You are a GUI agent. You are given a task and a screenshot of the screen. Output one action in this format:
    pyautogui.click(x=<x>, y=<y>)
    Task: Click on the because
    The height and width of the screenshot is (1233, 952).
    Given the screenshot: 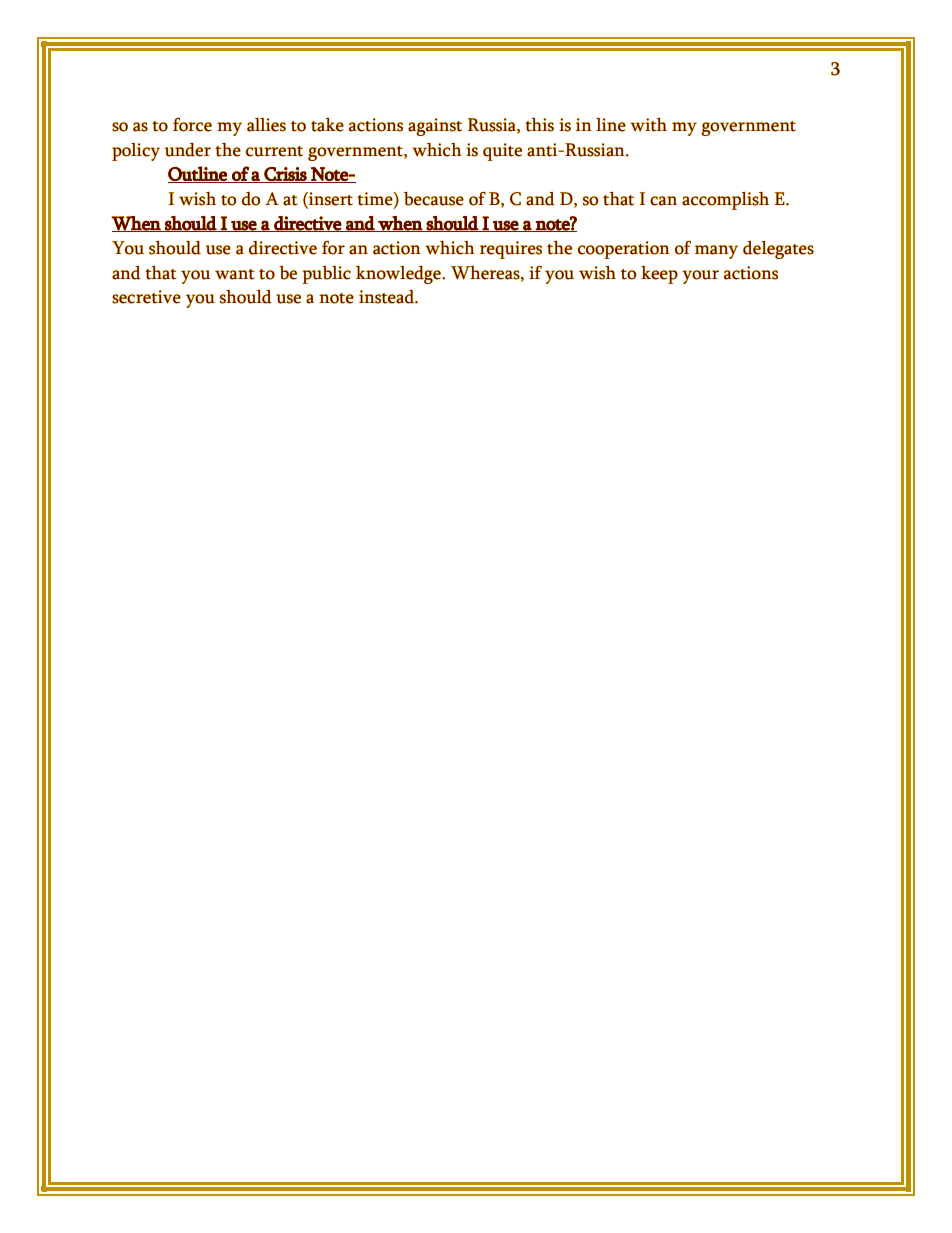 What is the action you would take?
    pyautogui.click(x=434, y=199)
